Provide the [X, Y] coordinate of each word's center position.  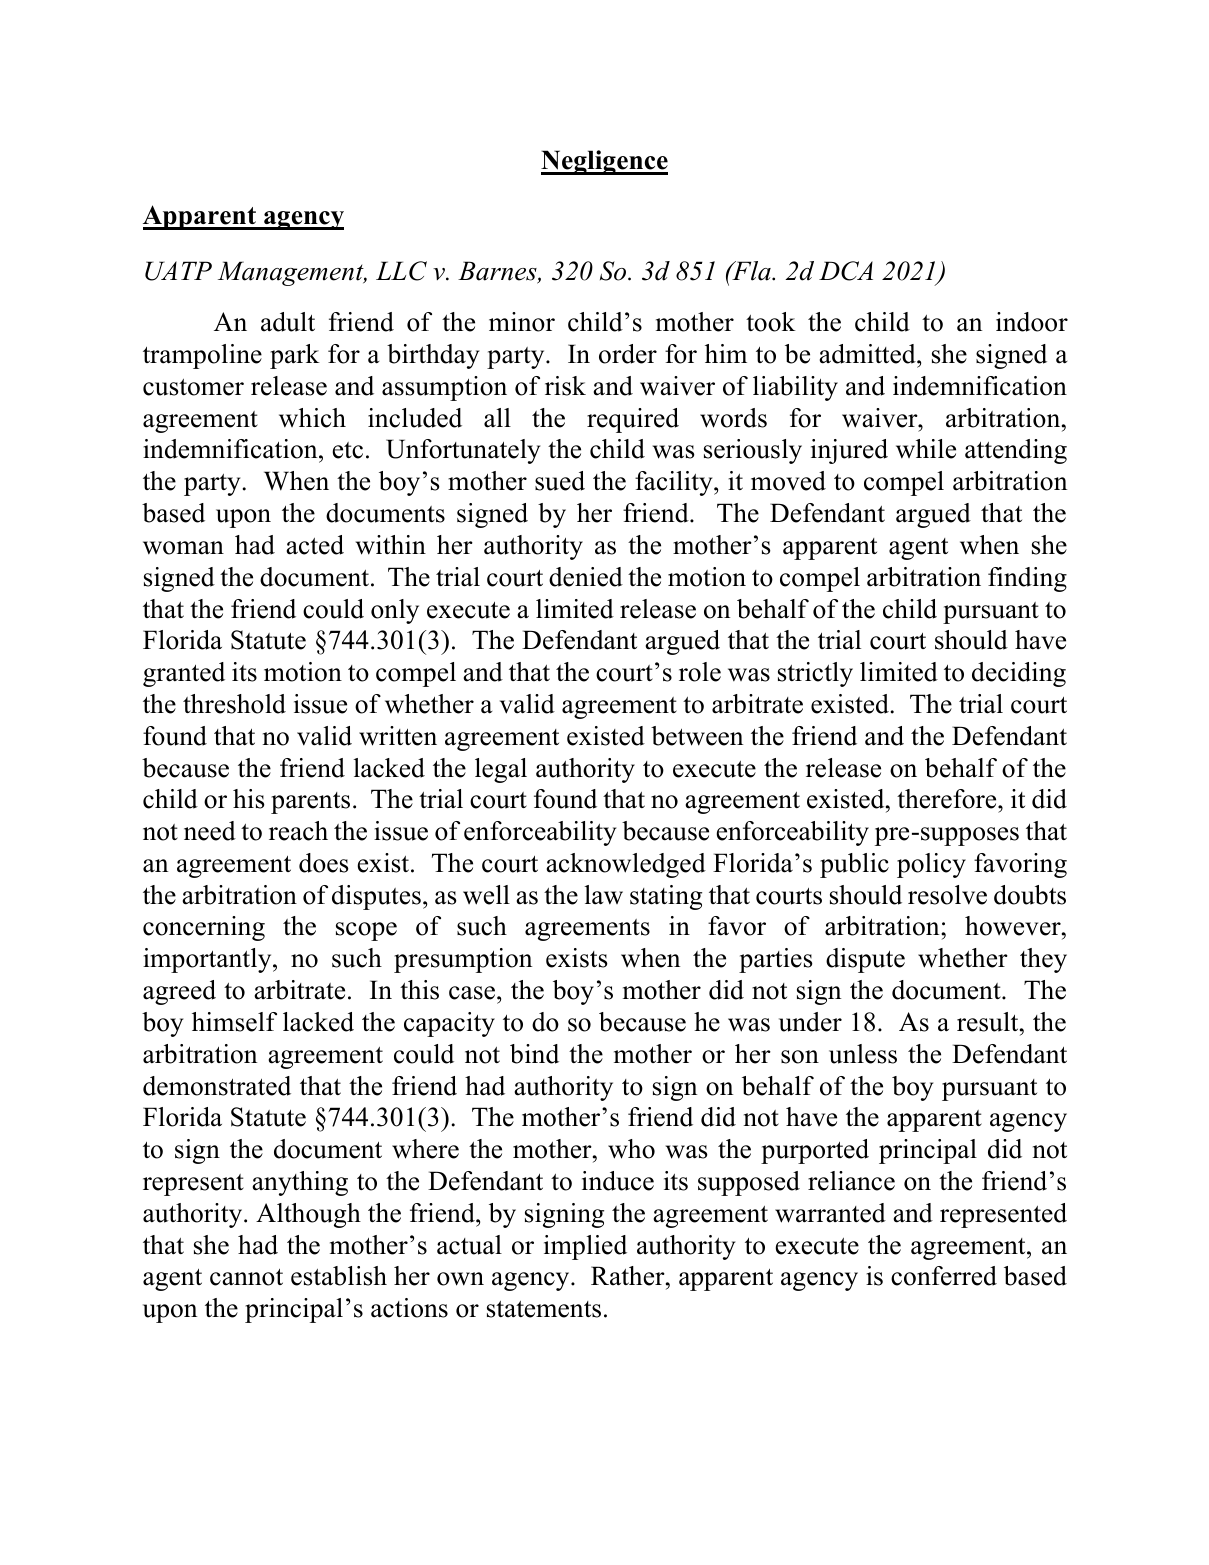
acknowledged [626, 865]
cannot [246, 1277]
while [926, 449]
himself [234, 1022]
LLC [401, 271]
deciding [1019, 674]
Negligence [604, 162]
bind [534, 1054]
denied [586, 577]
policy [931, 865]
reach [298, 831]
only [395, 611]
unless [863, 1054]
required [633, 420]
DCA [846, 271]
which [312, 418]
